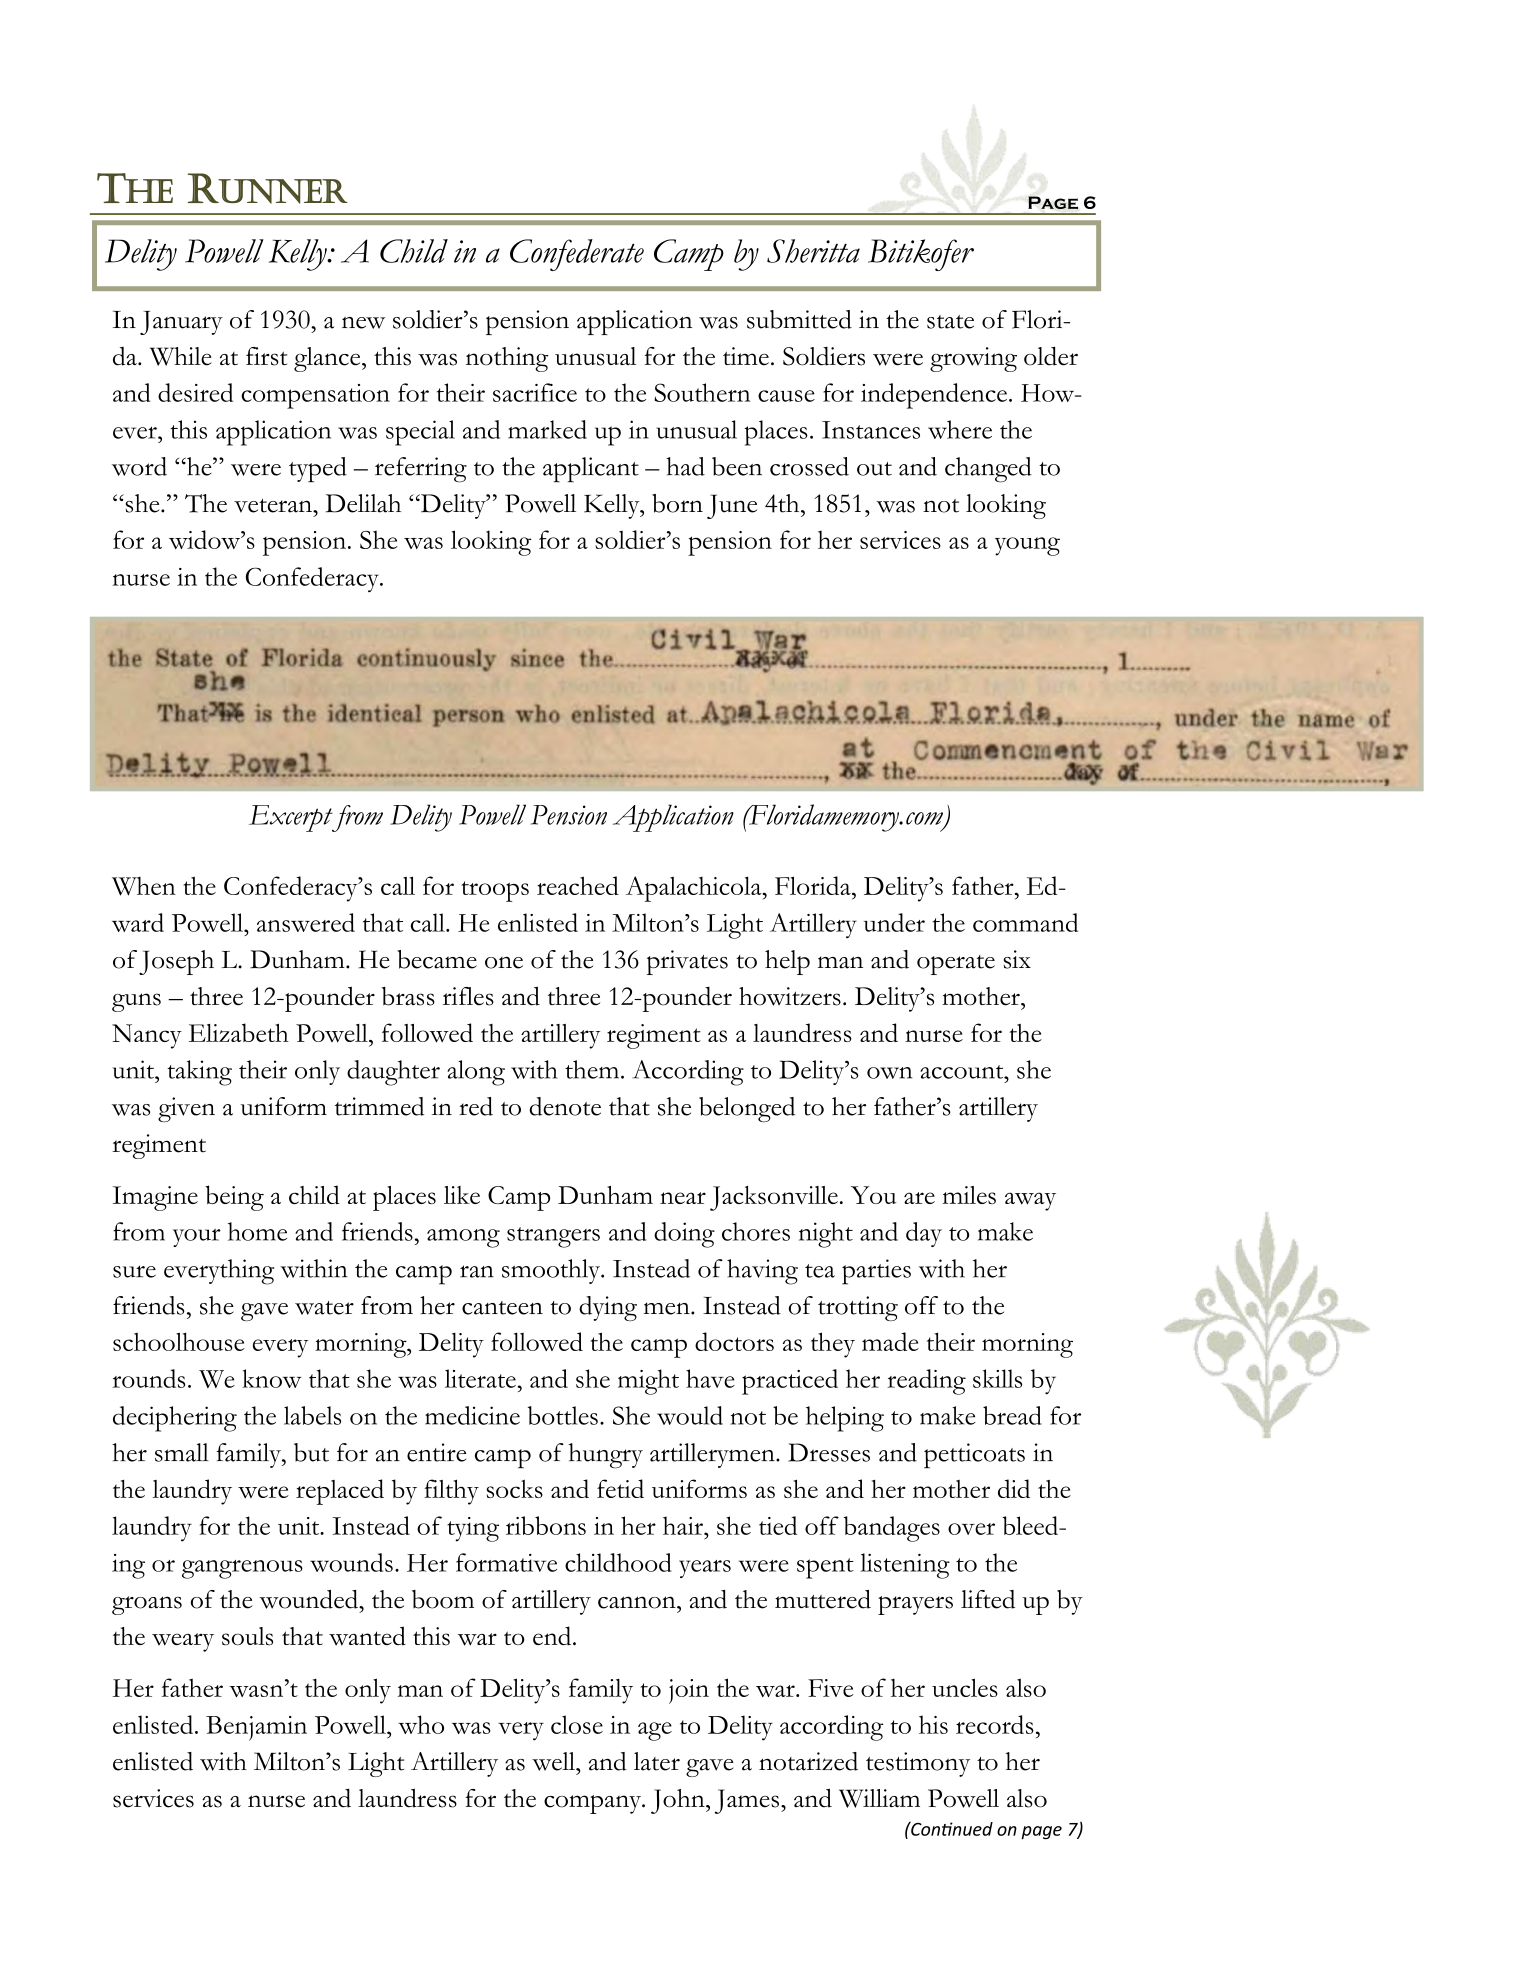 This page has height=1977, width=1527. I want to click on state, so click(950, 322).
